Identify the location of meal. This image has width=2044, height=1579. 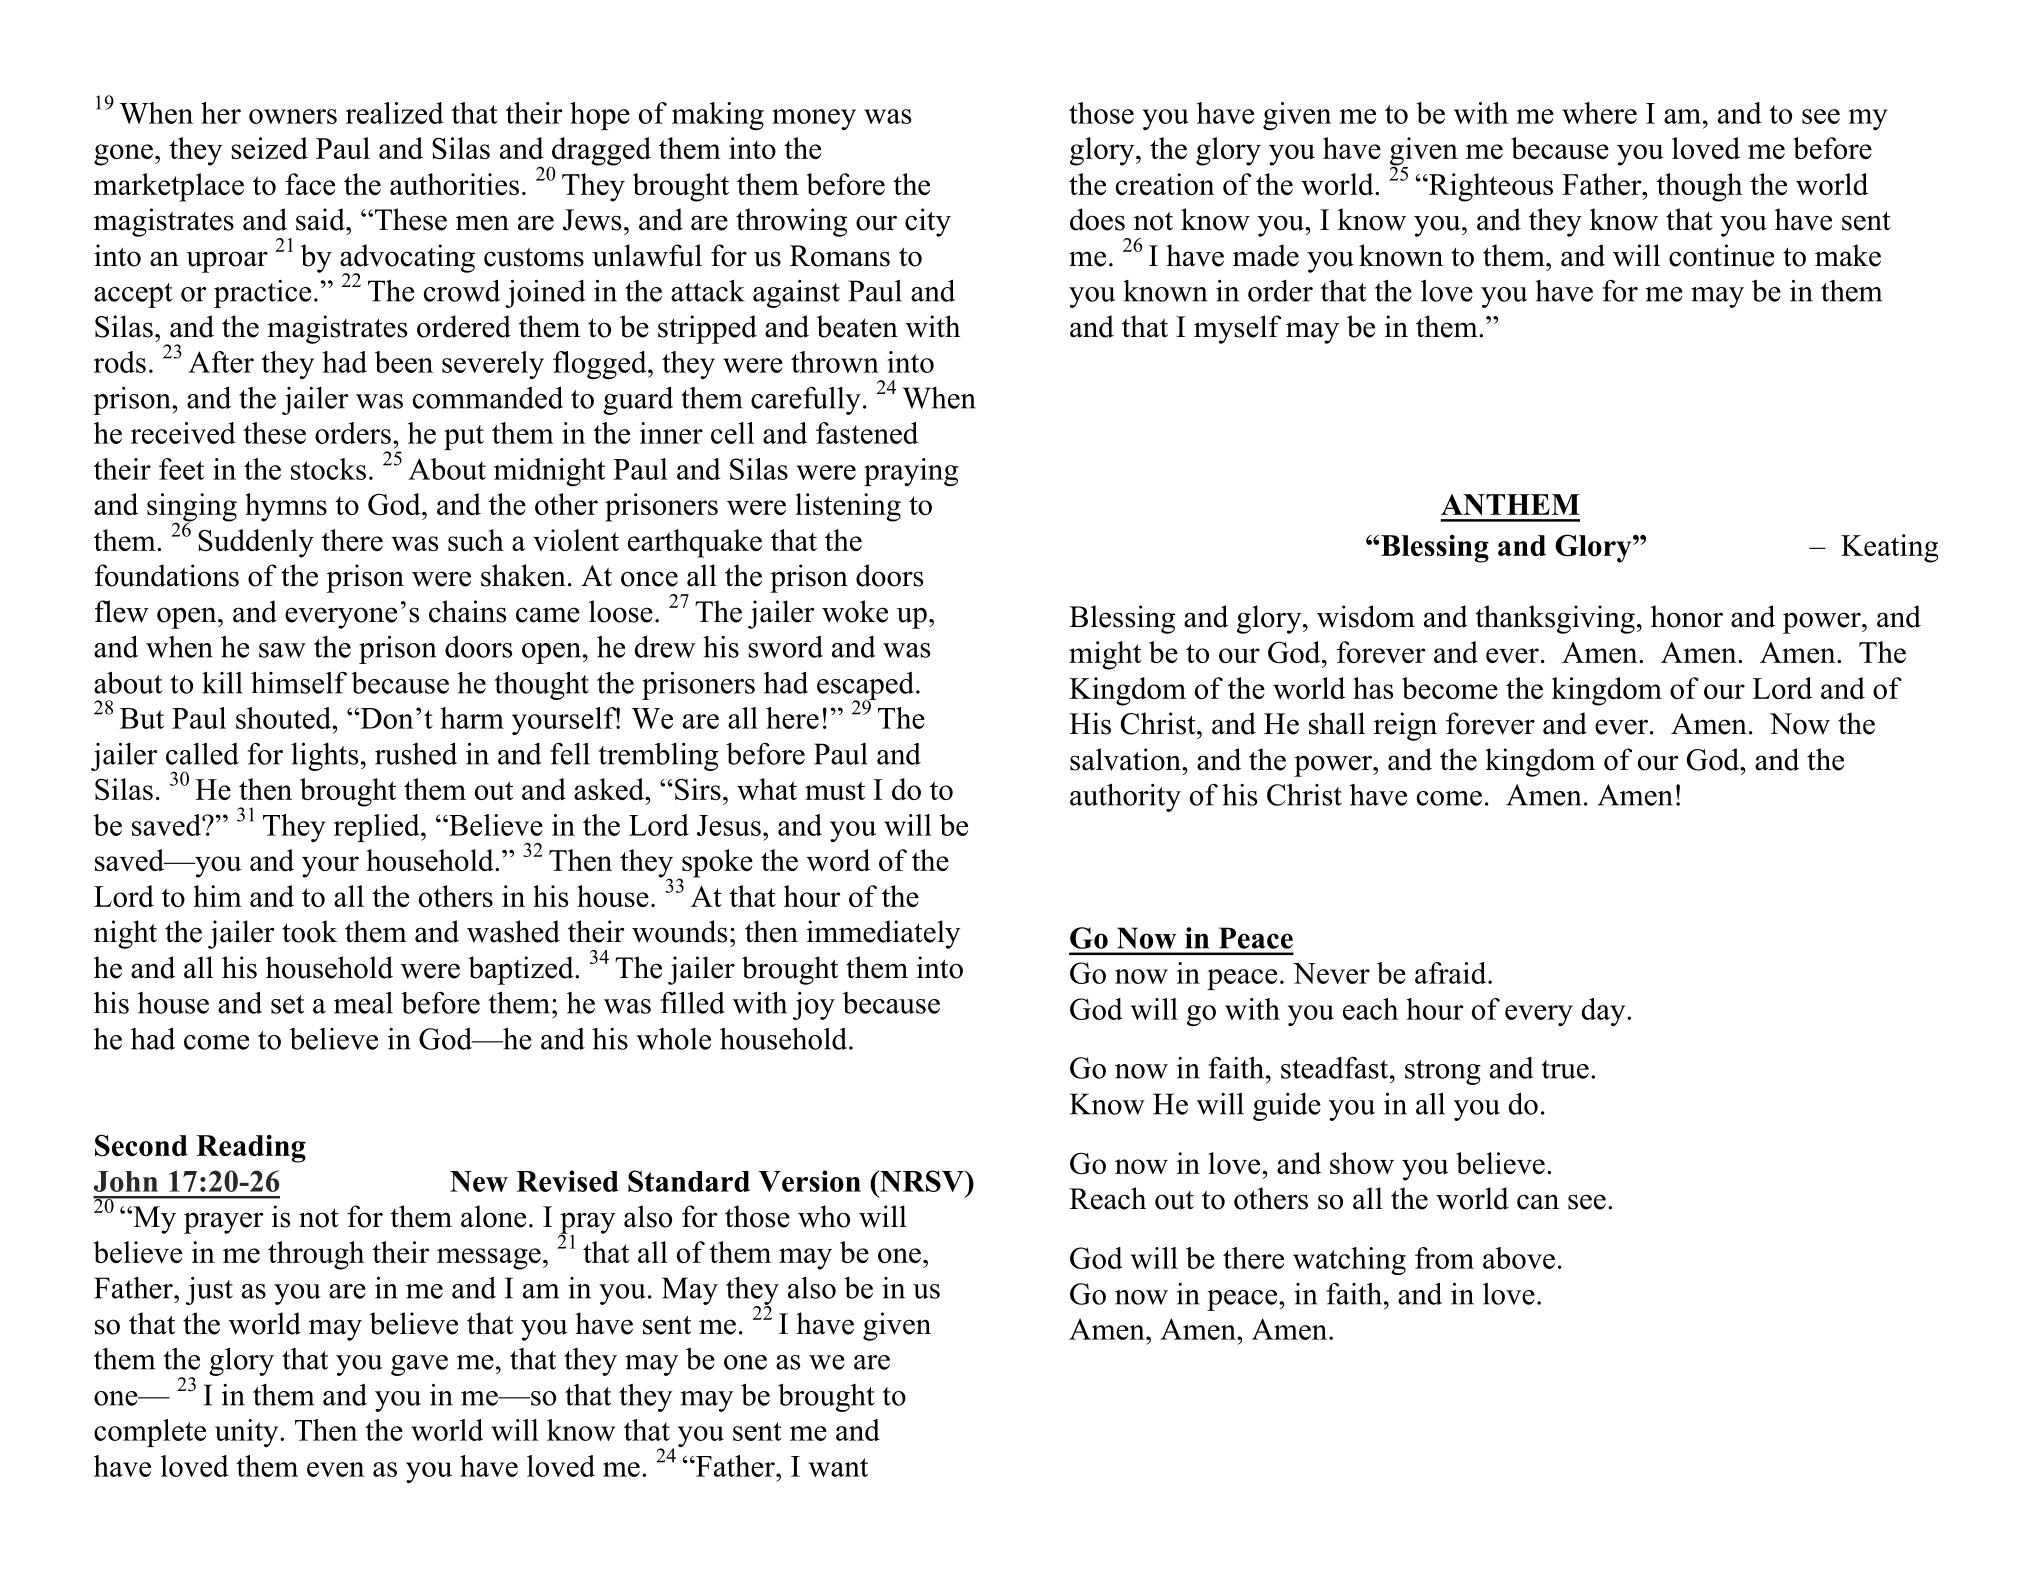
(363, 1003).
